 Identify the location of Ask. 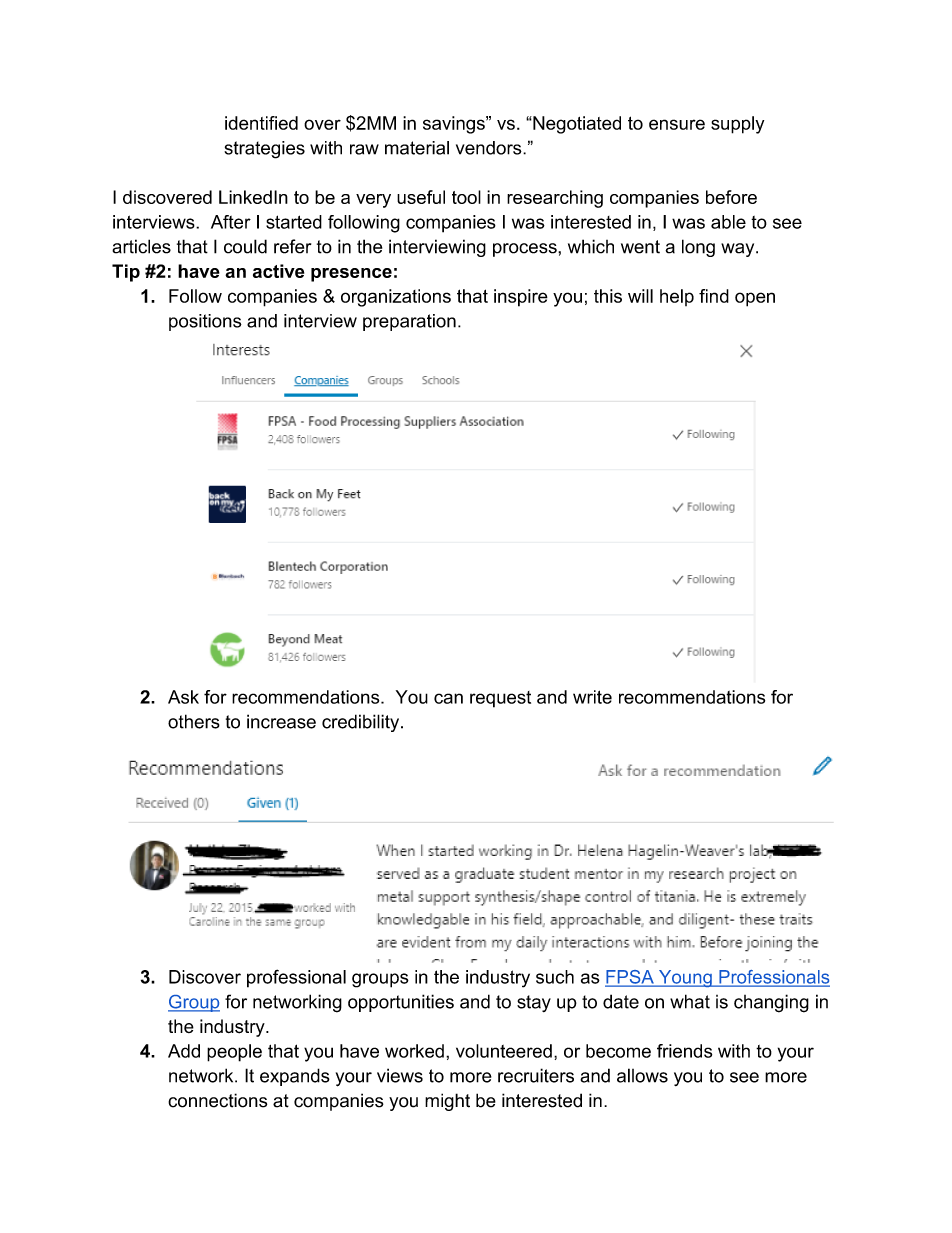
(183, 697).
